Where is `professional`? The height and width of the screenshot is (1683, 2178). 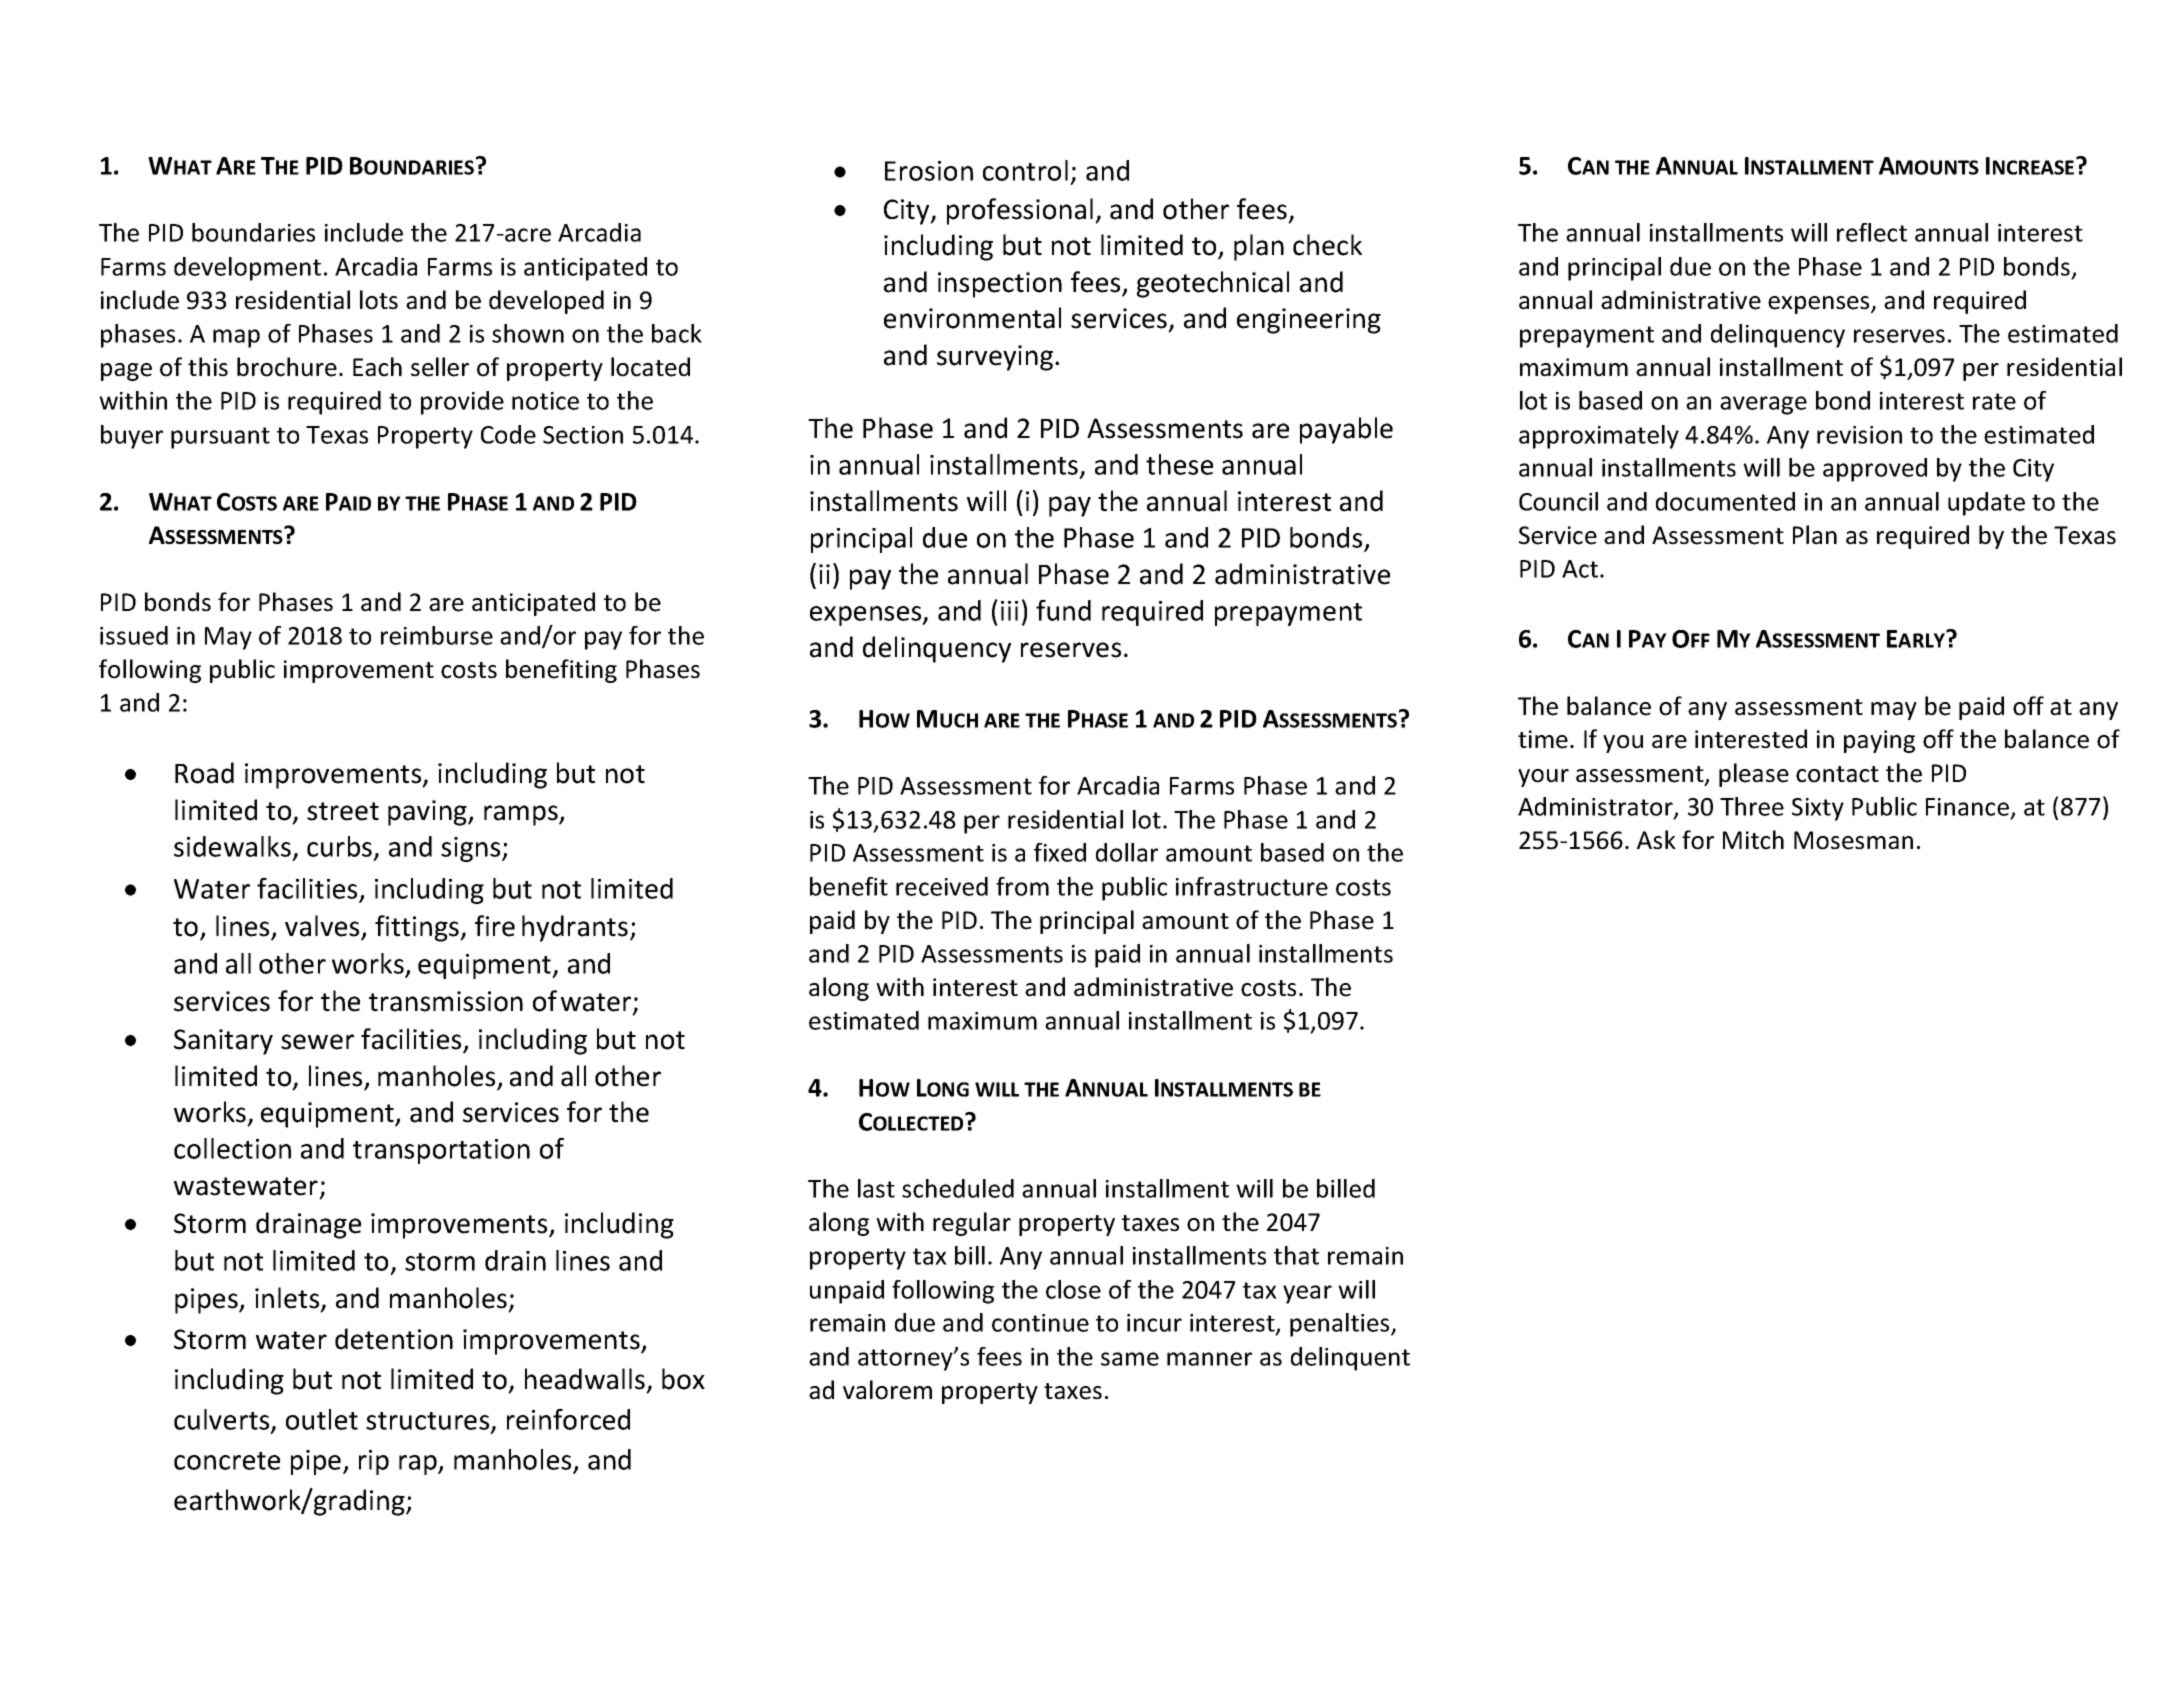 professional is located at coordinates (1020, 211).
